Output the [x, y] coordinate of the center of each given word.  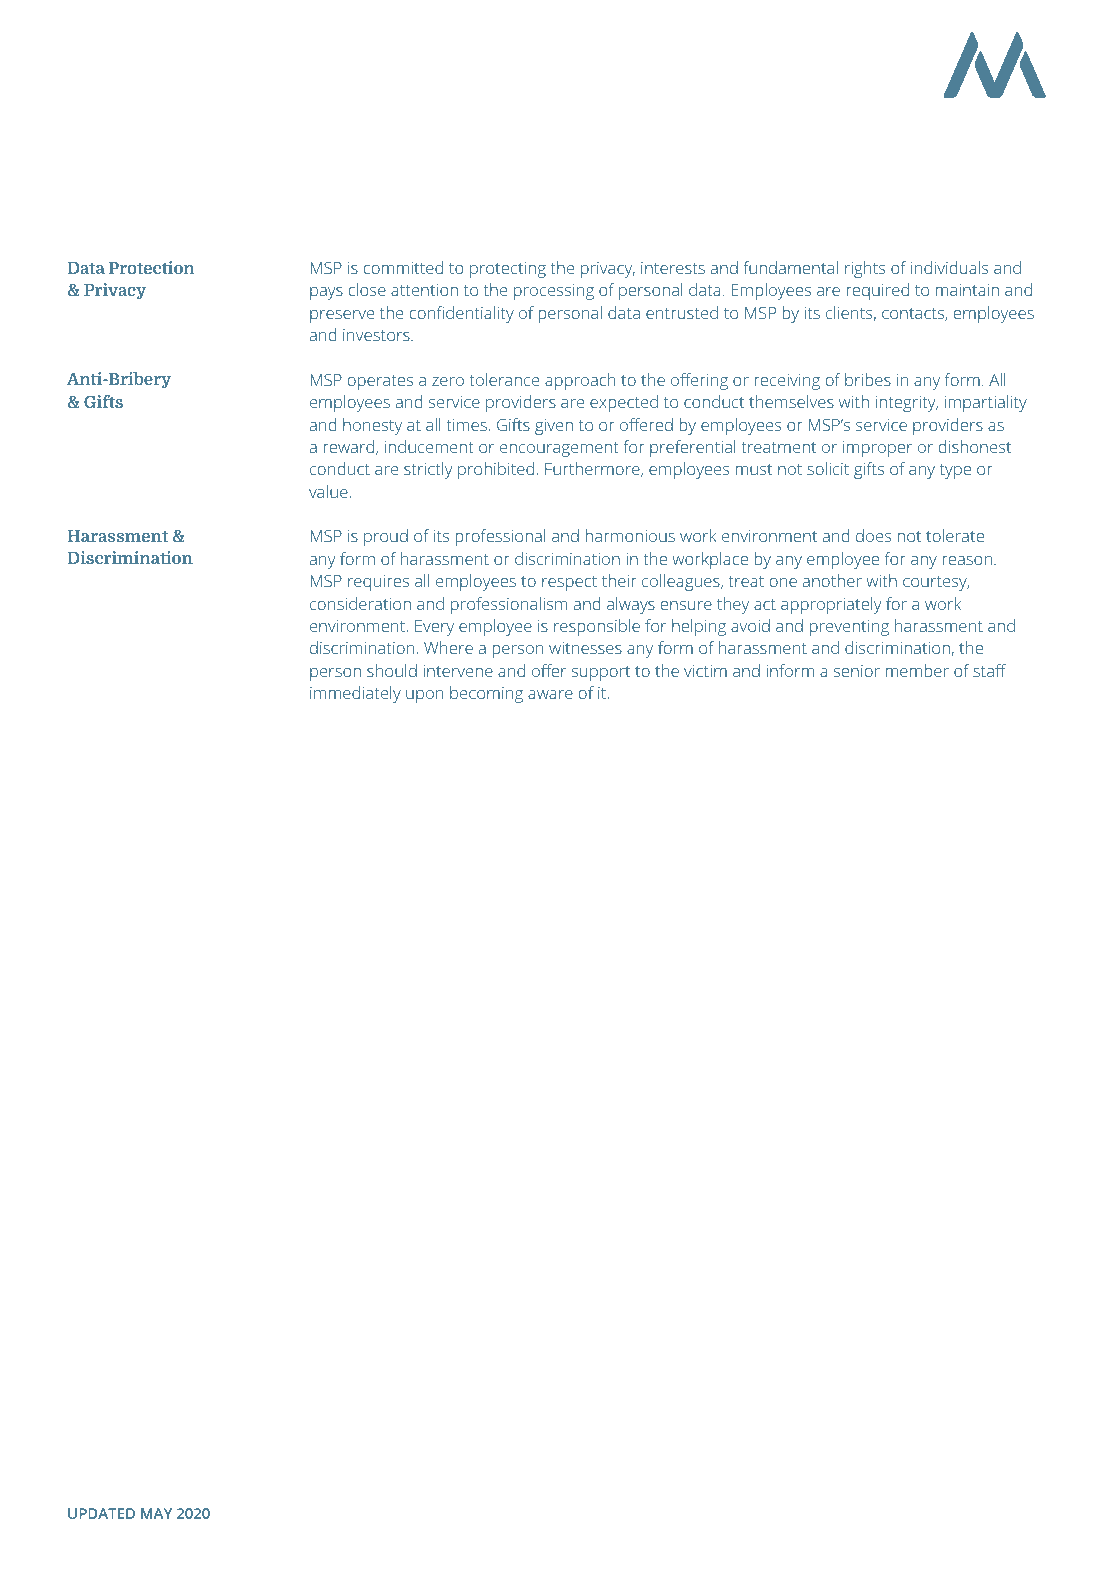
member [917, 670]
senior [857, 671]
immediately [355, 694]
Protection [151, 267]
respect [569, 583]
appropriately [831, 605]
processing [554, 292]
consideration [360, 603]
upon [425, 696]
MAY [156, 1513]
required [877, 291]
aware [550, 694]
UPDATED [101, 1513]
